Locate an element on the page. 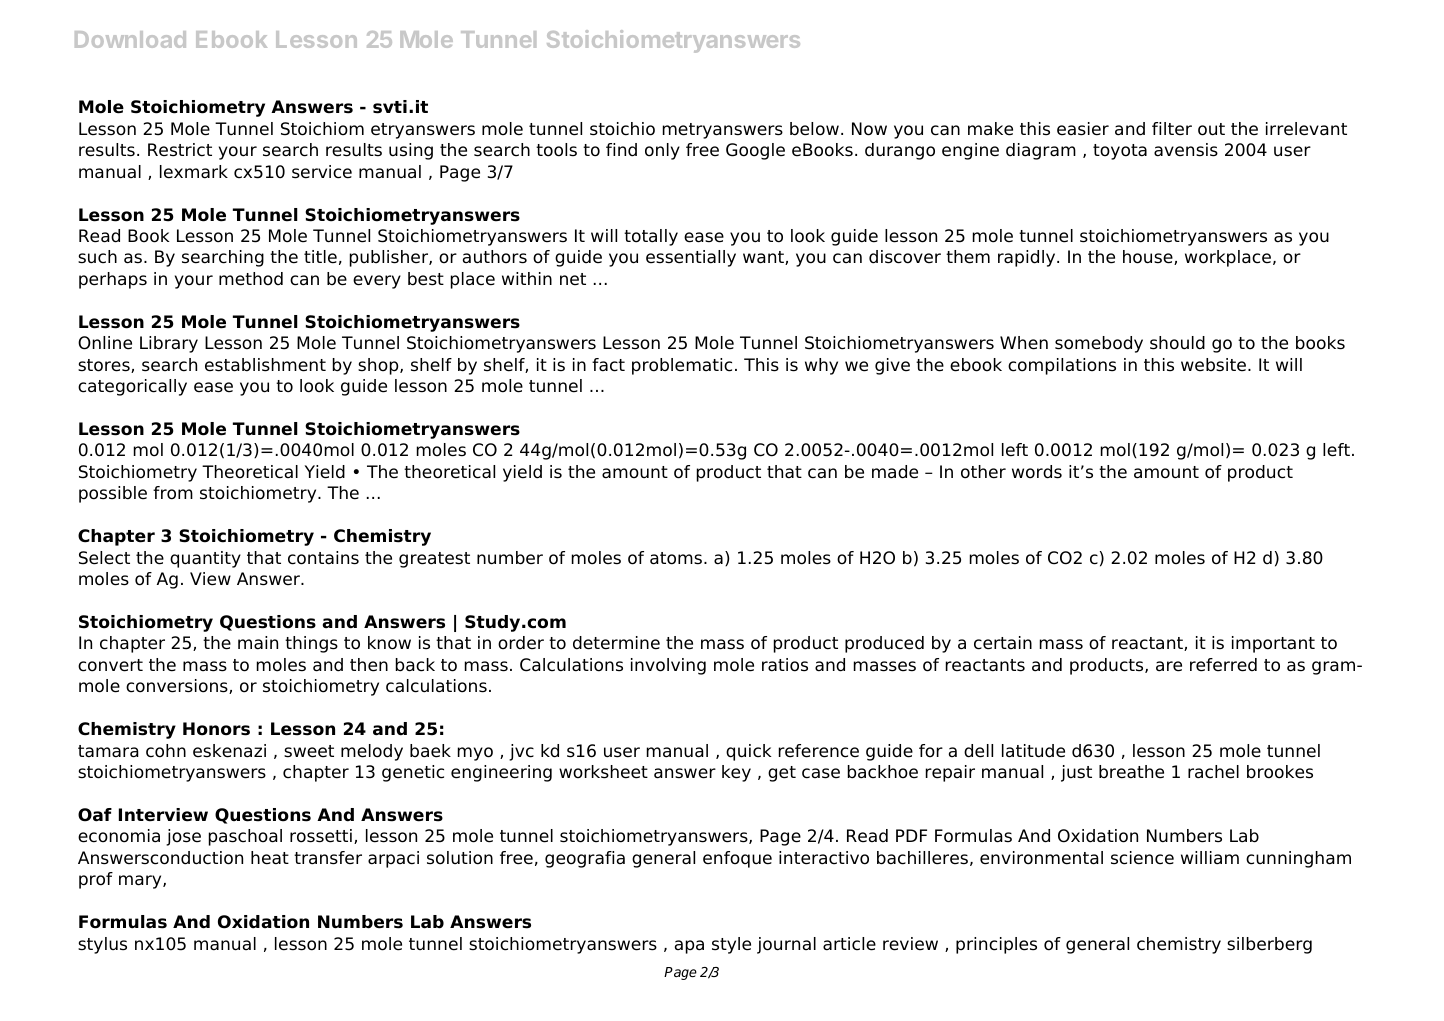 Image resolution: width=1444 pixels, height=1021 pixels. Honors is located at coordinates (216, 729).
